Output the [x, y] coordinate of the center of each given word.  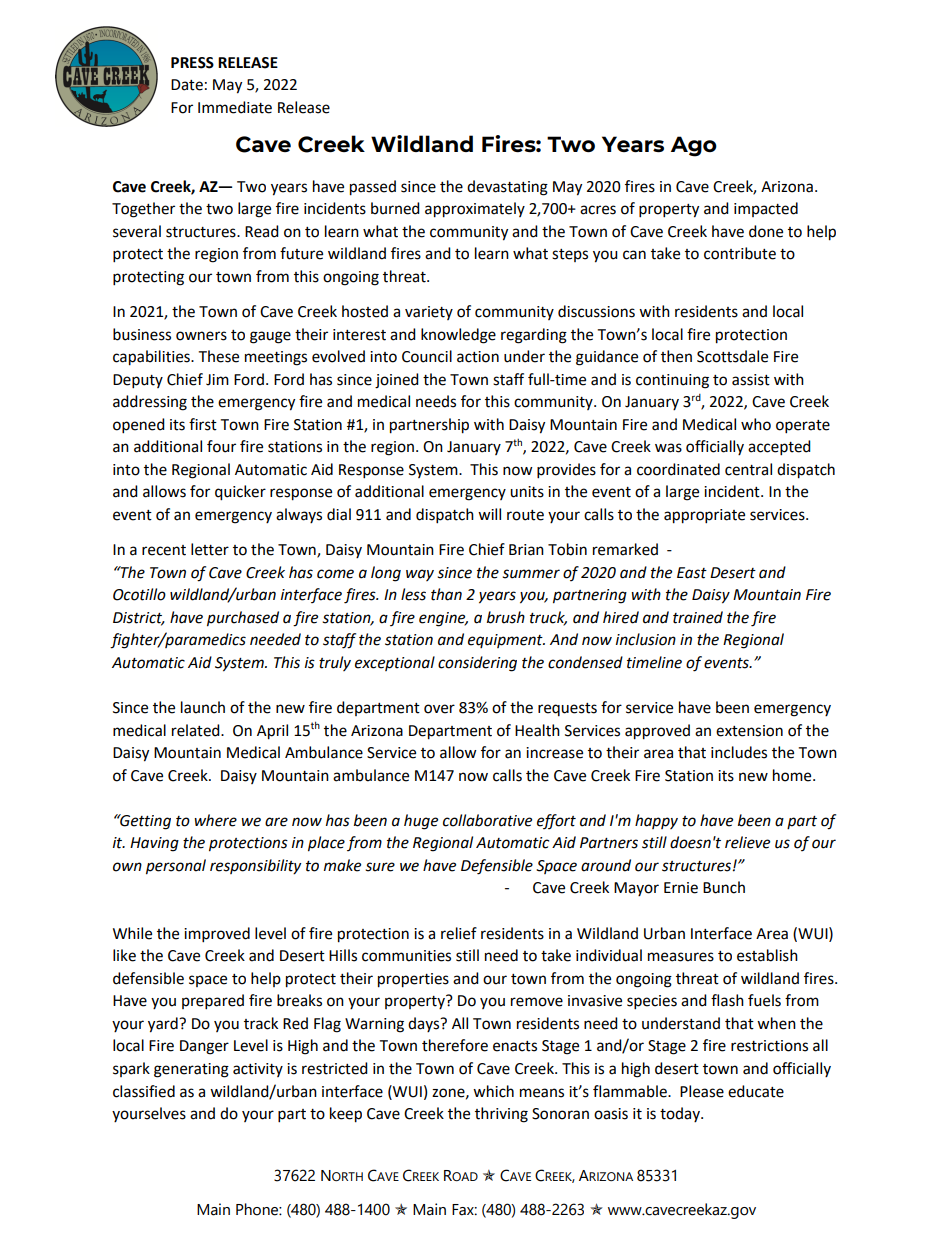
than [446, 594]
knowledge [458, 336]
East [692, 573]
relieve [747, 842]
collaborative [487, 820]
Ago [694, 146]
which [493, 1091]
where [215, 820]
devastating [507, 188]
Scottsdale [732, 356]
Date [187, 85]
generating [191, 1070]
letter [210, 549]
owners [201, 336]
